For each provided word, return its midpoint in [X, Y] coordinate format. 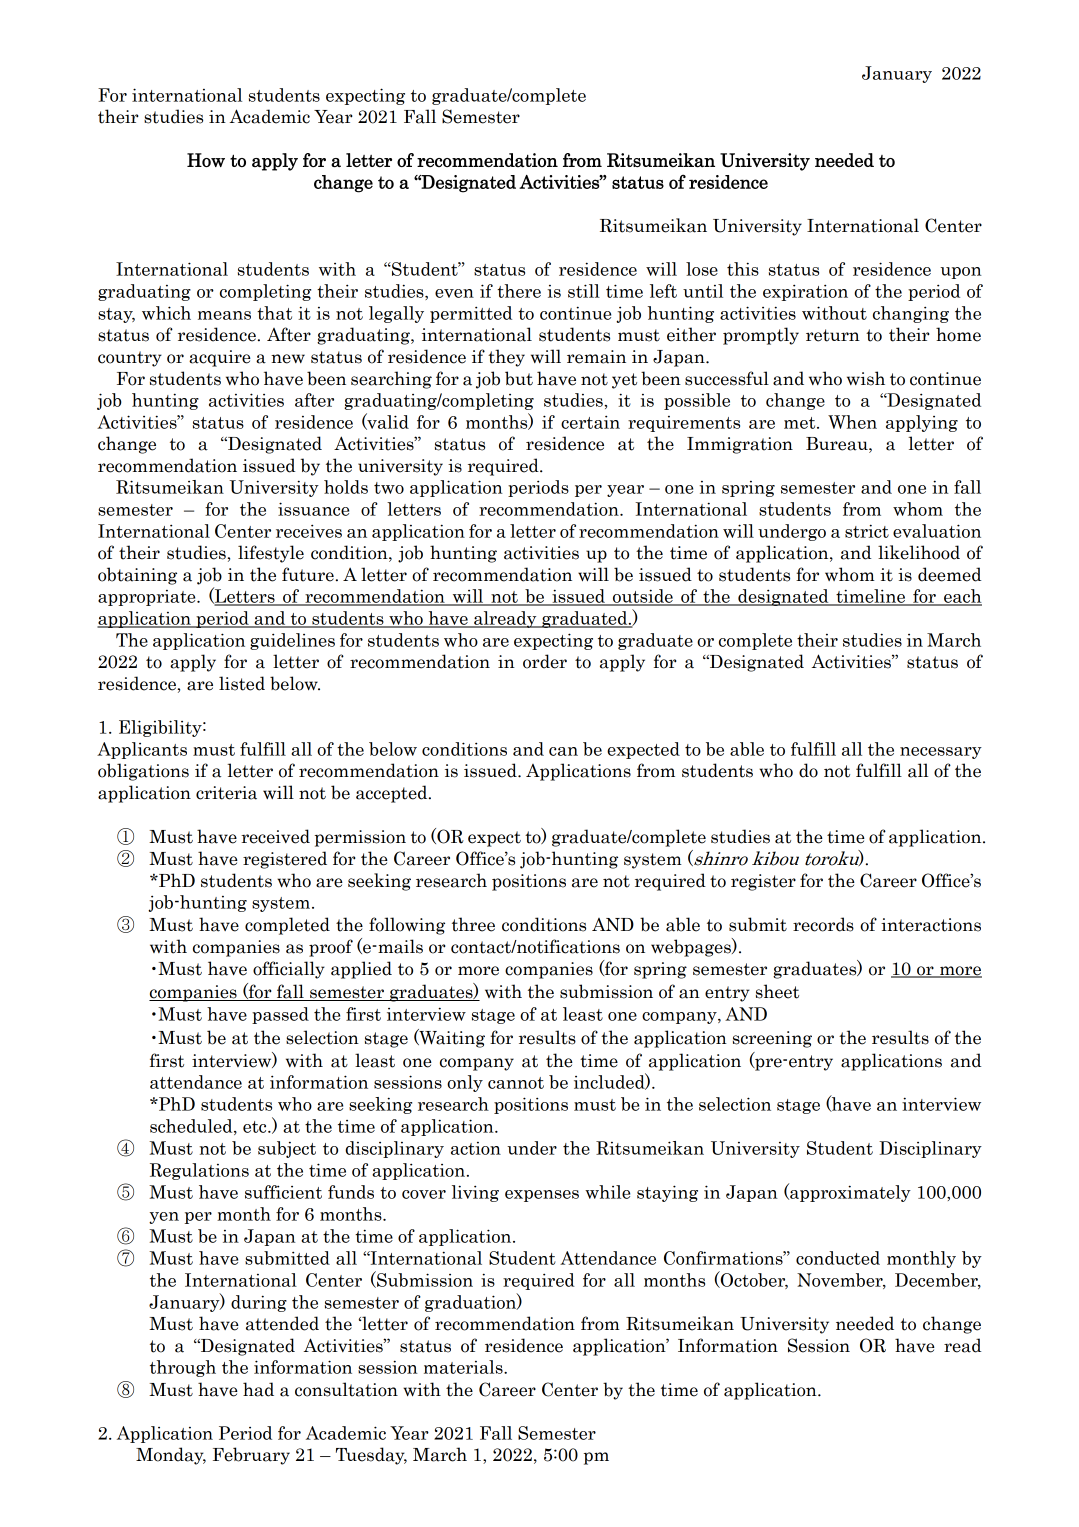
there [519, 291]
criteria [226, 793]
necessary [941, 753]
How [206, 160]
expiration [805, 292]
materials [464, 1367]
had [258, 1389]
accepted [393, 794]
